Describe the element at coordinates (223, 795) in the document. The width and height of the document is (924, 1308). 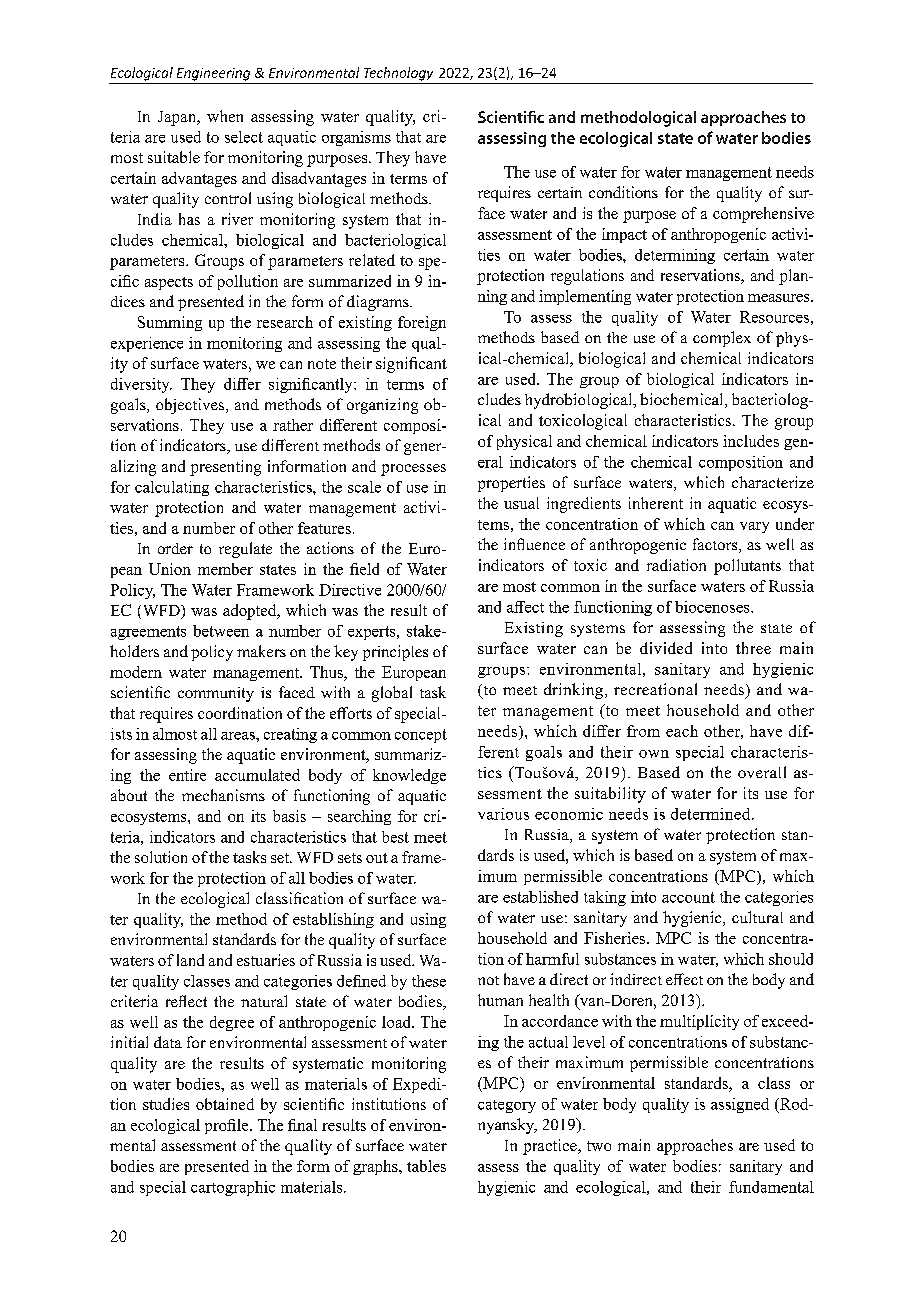
I see `mechanisms` at that location.
